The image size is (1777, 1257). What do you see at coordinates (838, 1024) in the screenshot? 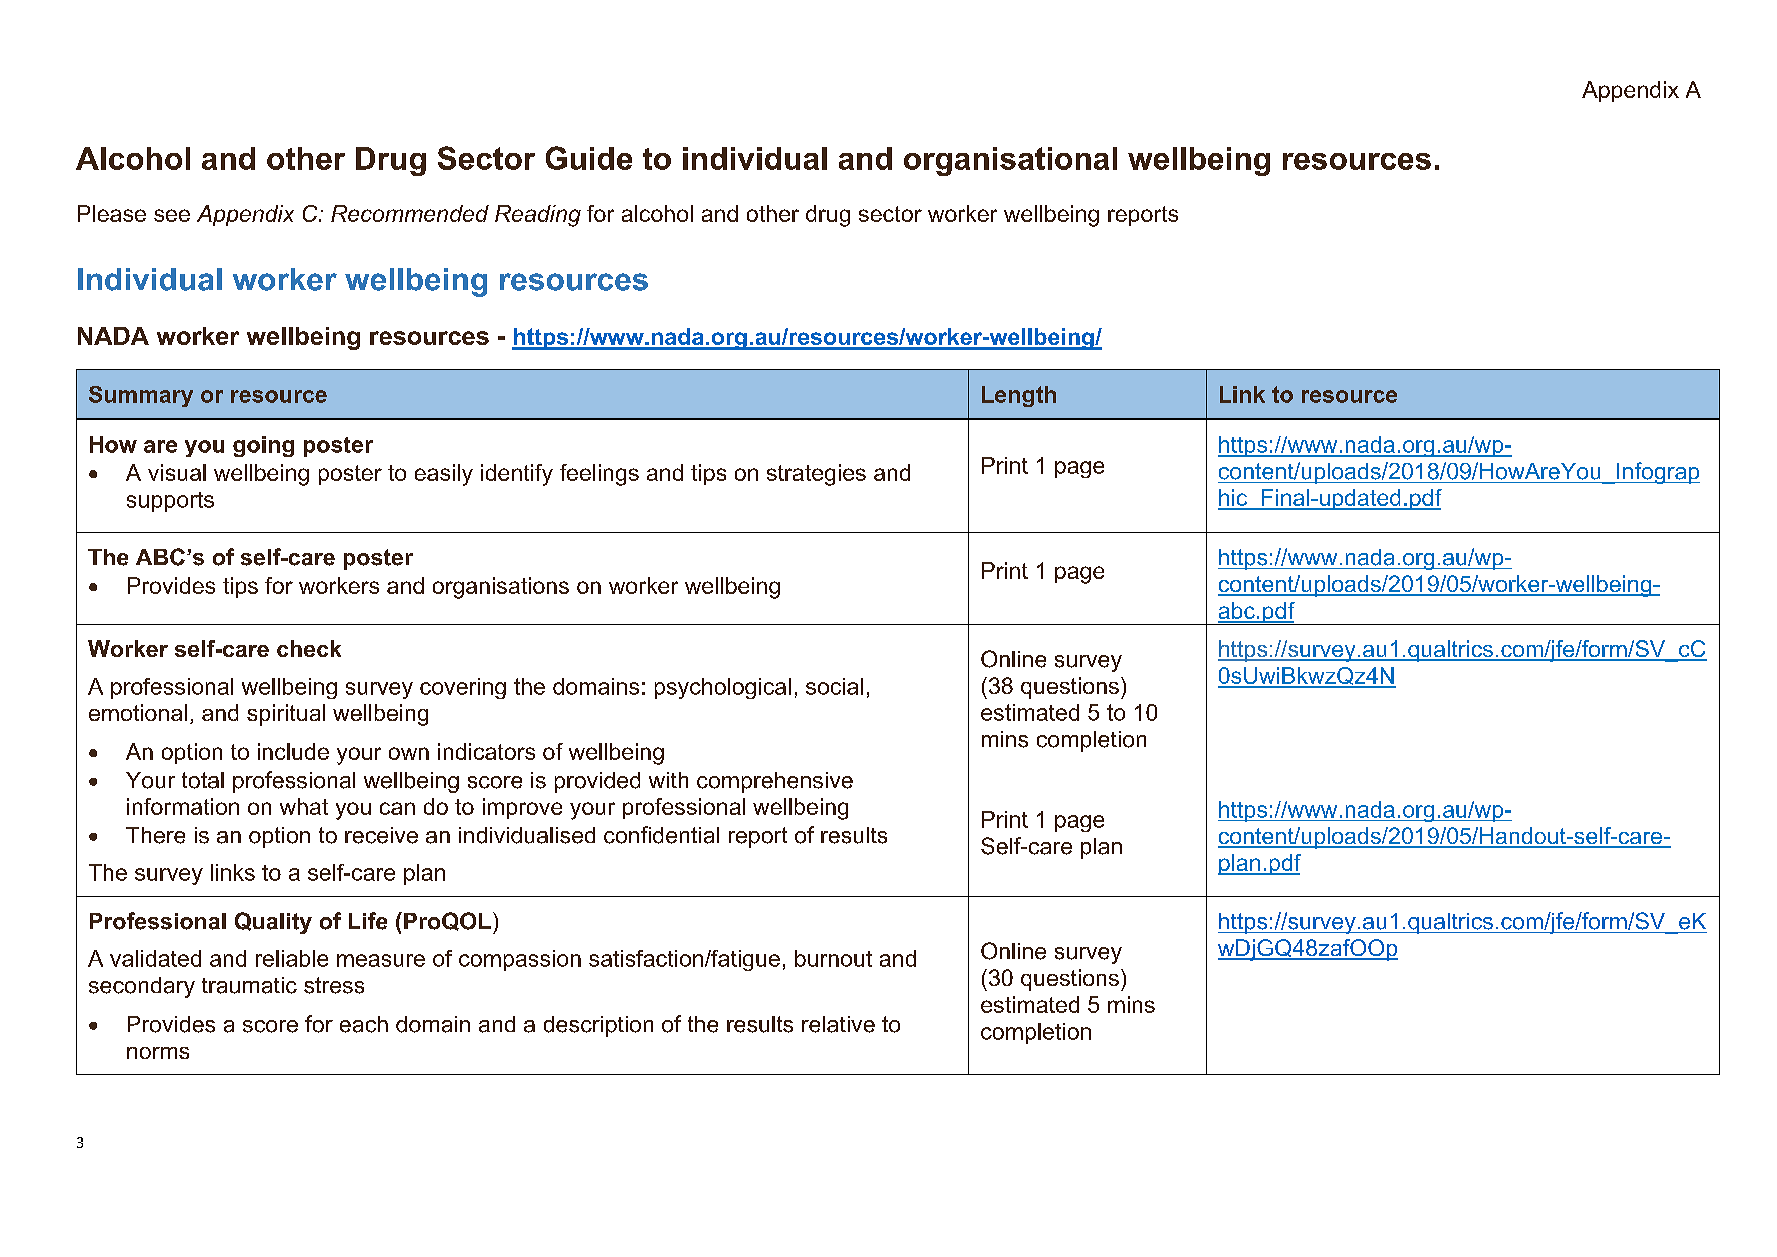
I see `relative` at bounding box center [838, 1024].
